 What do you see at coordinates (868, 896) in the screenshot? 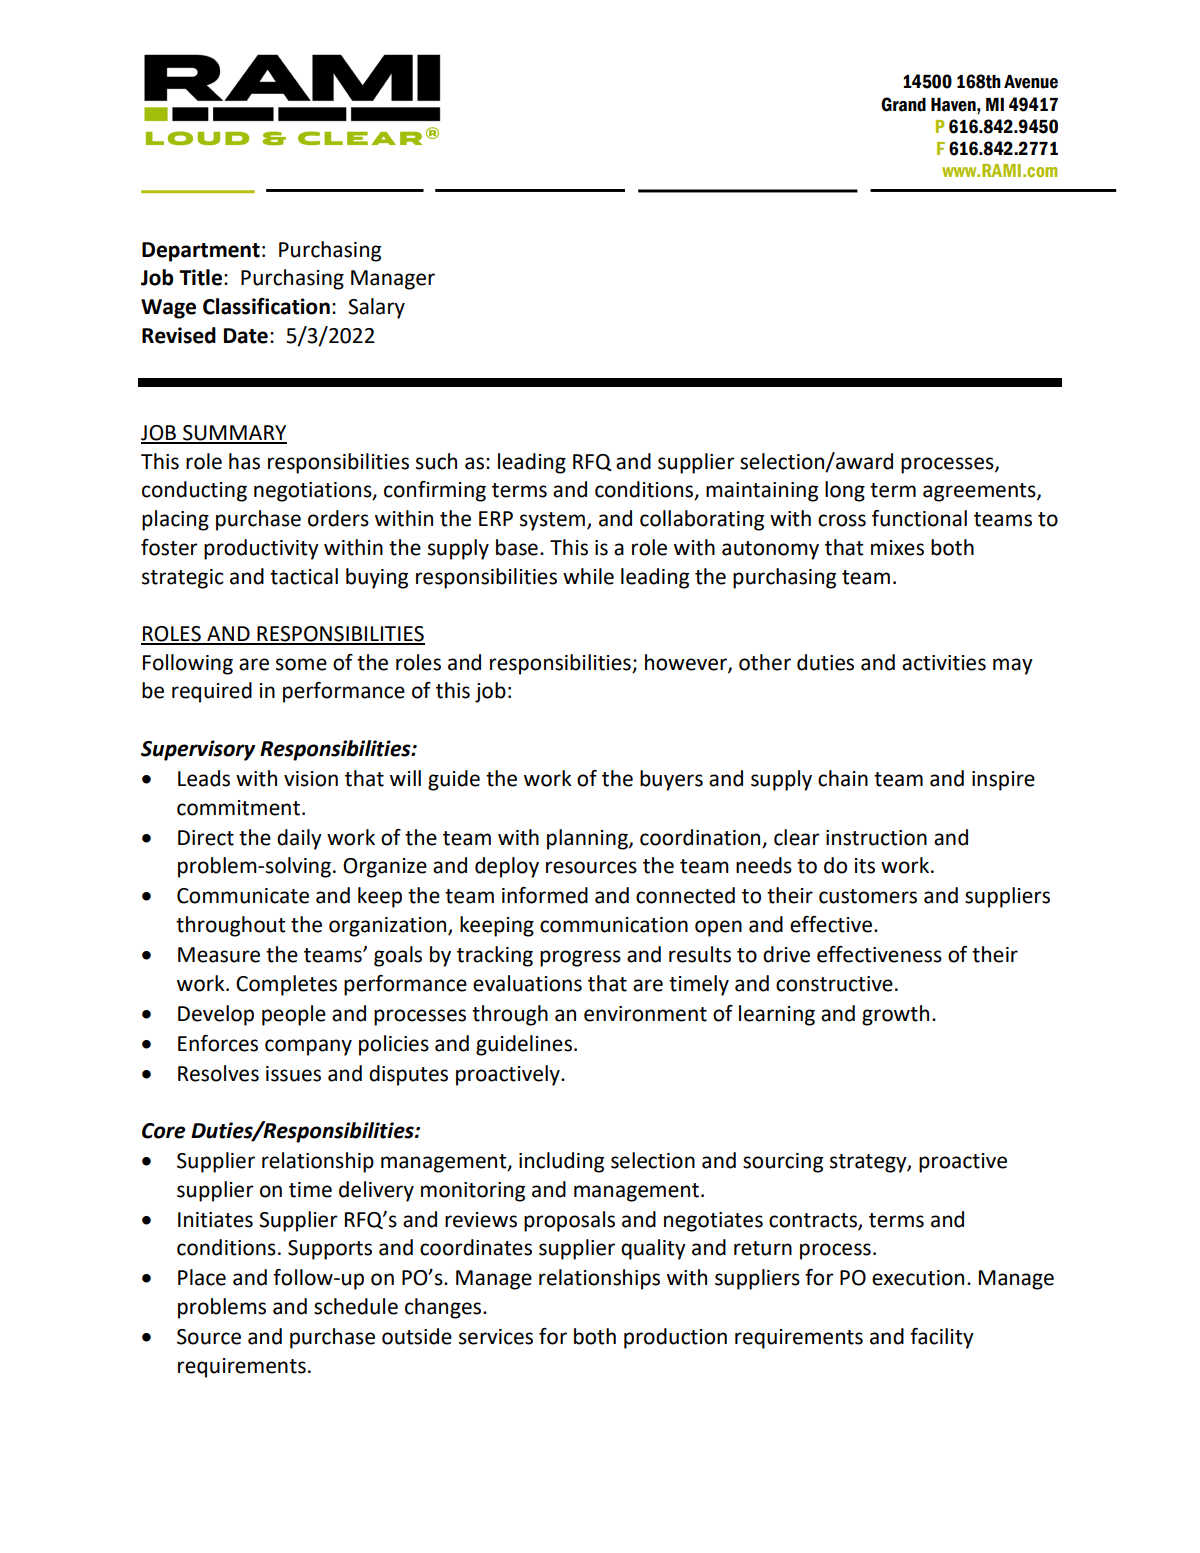
I see `customers` at bounding box center [868, 896].
